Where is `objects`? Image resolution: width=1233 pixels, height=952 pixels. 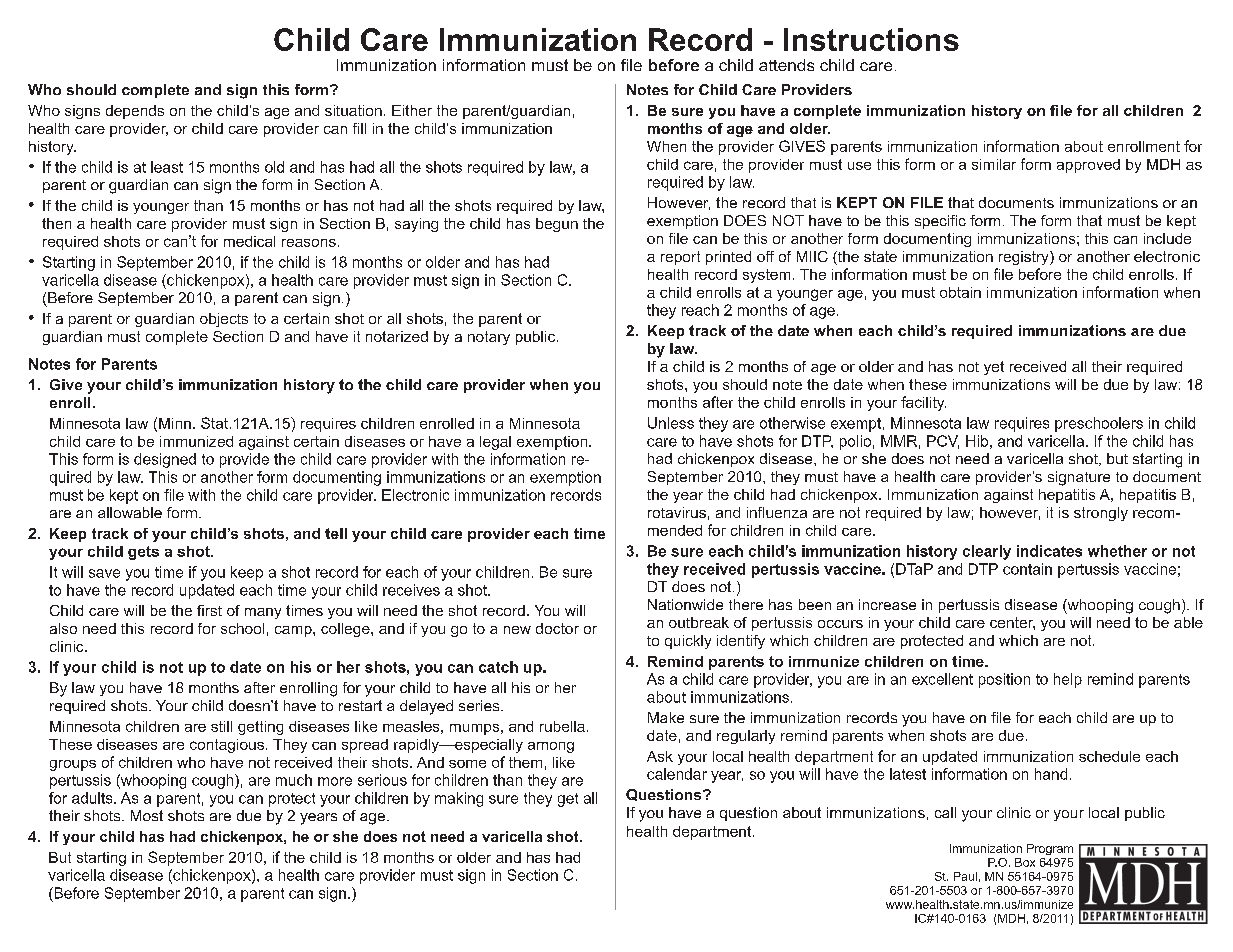
objects is located at coordinates (224, 320).
